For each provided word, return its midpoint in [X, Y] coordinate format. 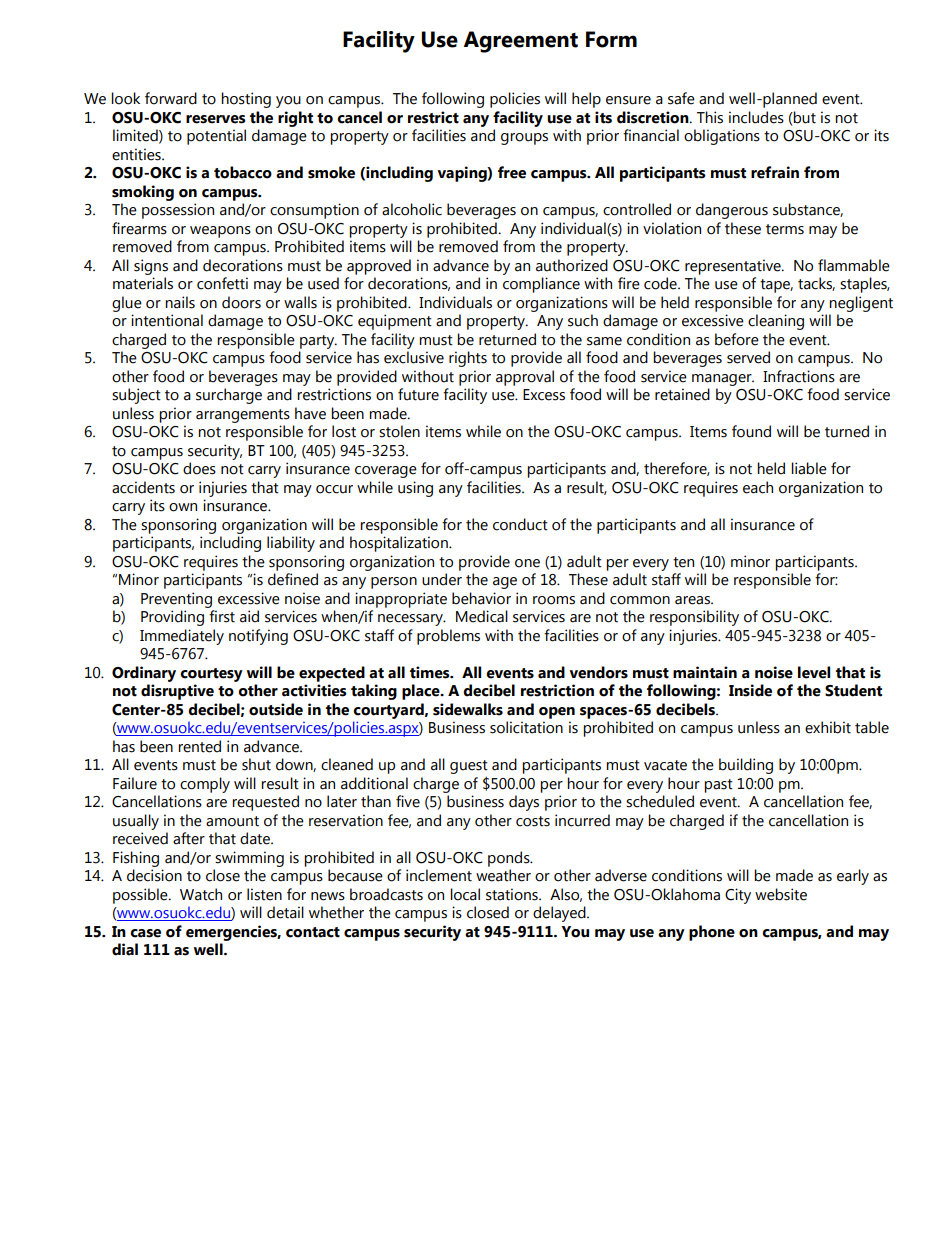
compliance [541, 285]
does [199, 468]
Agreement [521, 42]
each [758, 487]
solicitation [526, 727]
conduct [520, 524]
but [804, 117]
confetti [222, 283]
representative [734, 267]
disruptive [177, 692]
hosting [246, 100]
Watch [201, 894]
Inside [750, 690]
